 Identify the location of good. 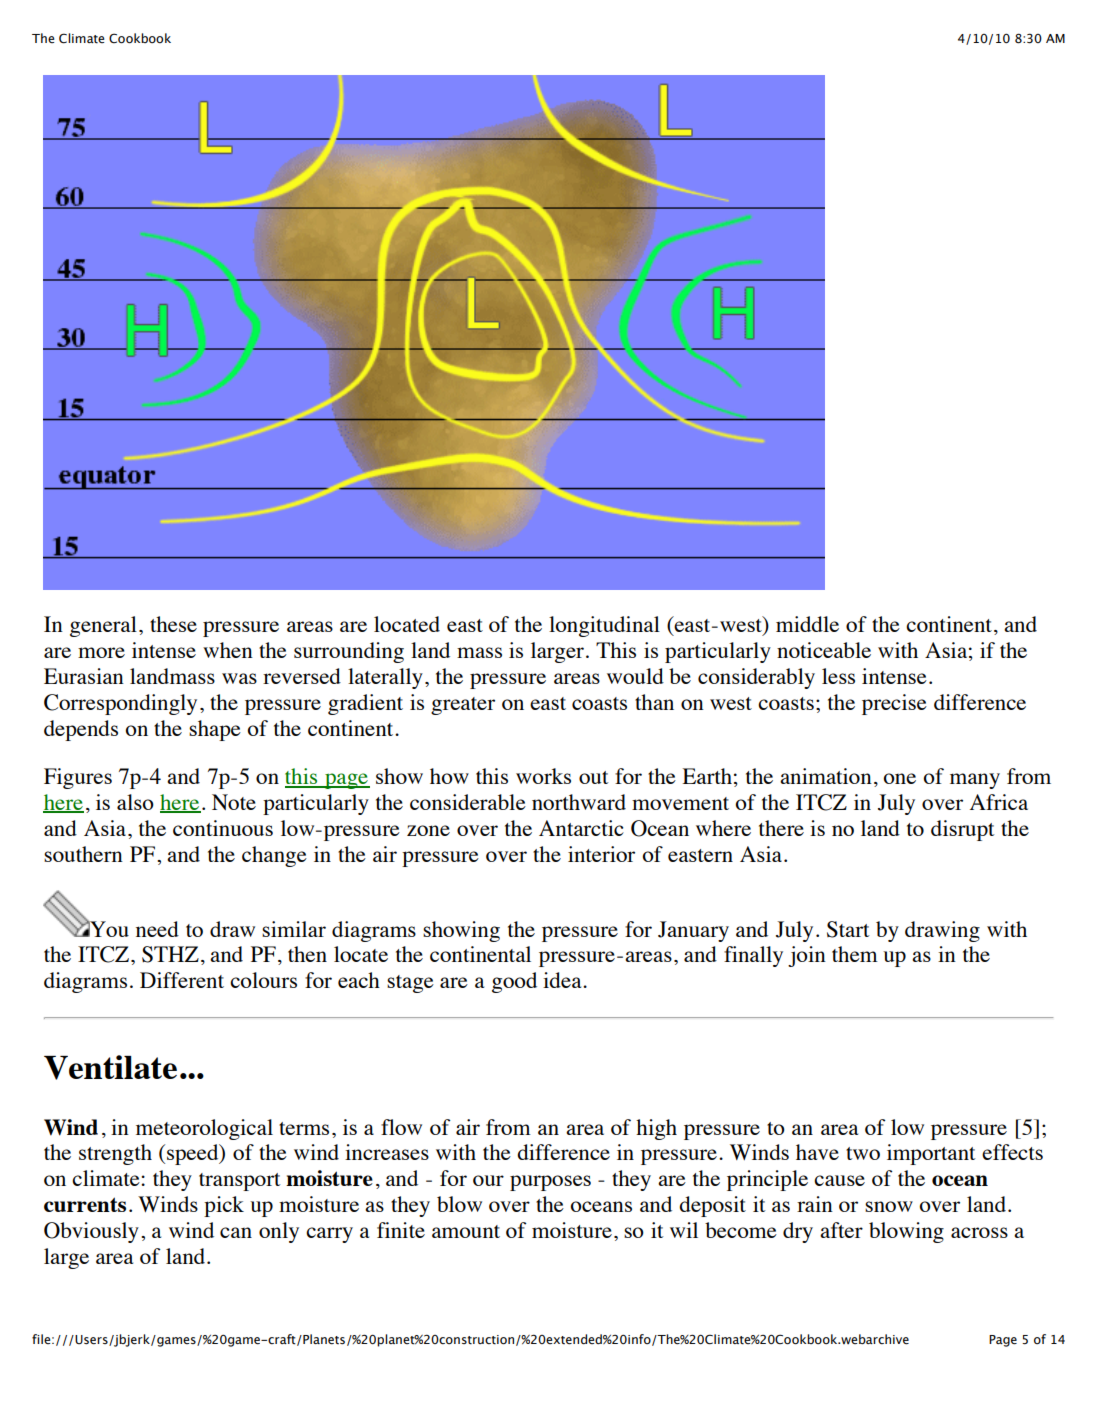
(514, 982).
